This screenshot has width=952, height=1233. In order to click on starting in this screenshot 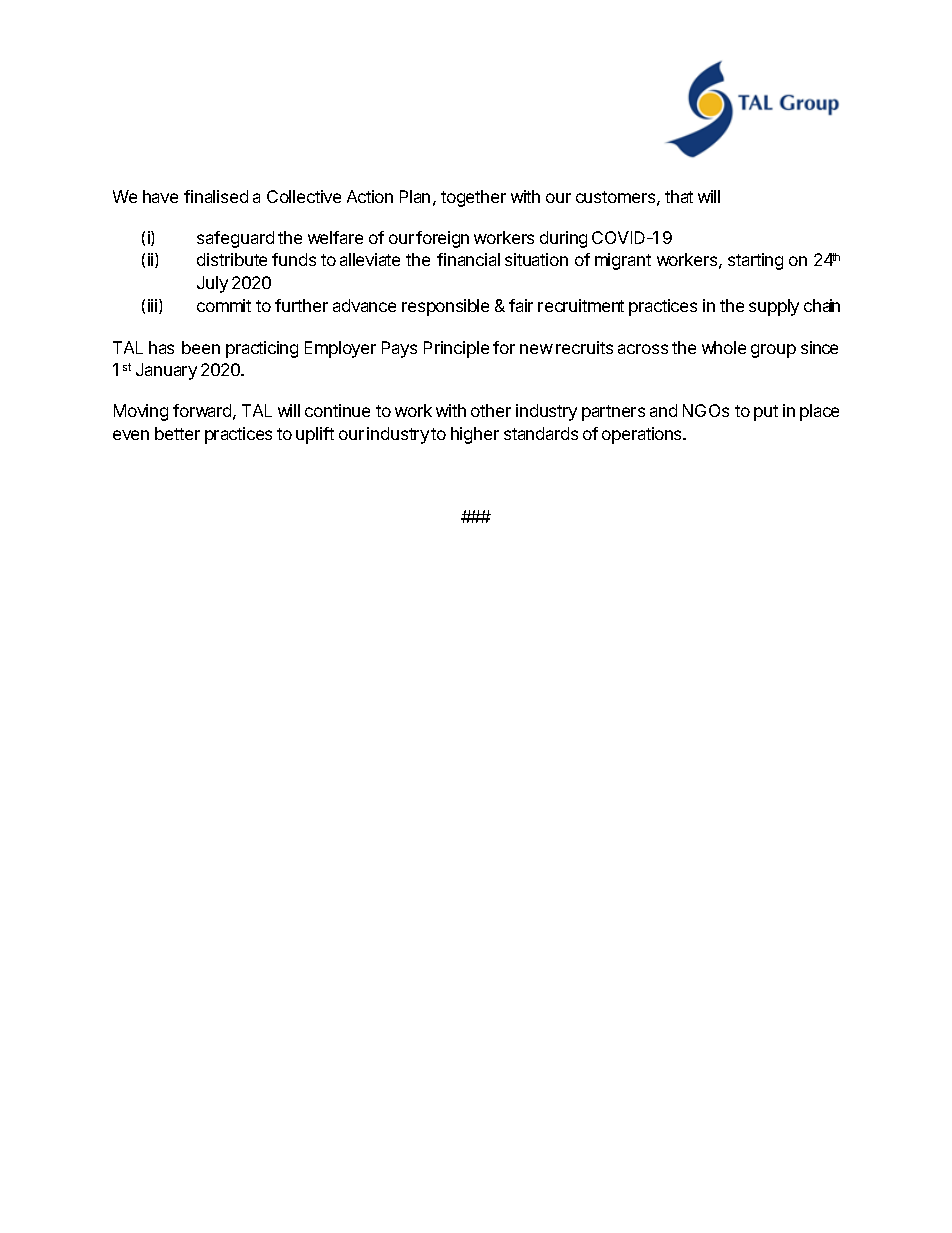, I will do `click(755, 261)`.
